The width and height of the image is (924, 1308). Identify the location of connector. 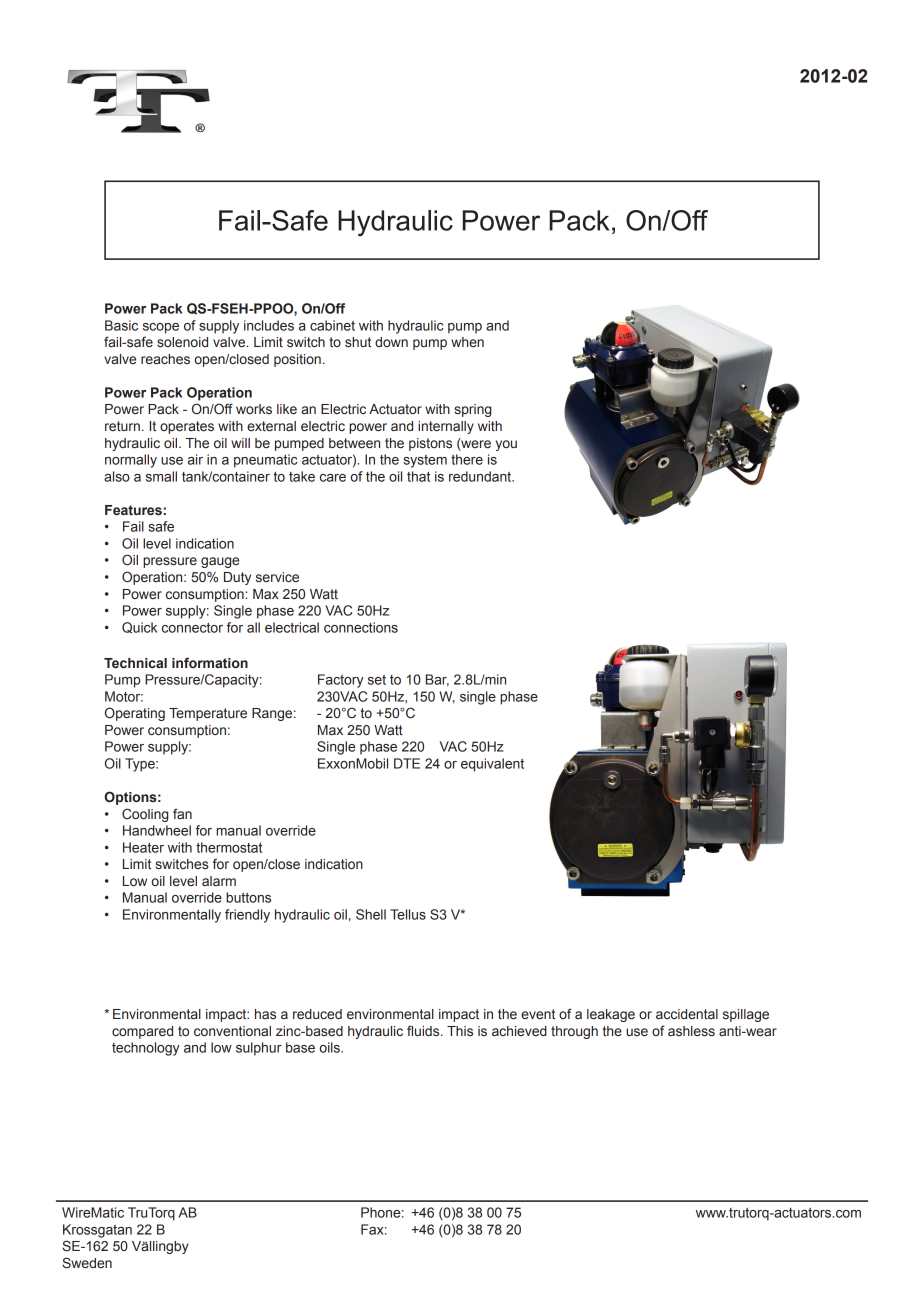
(192, 628).
